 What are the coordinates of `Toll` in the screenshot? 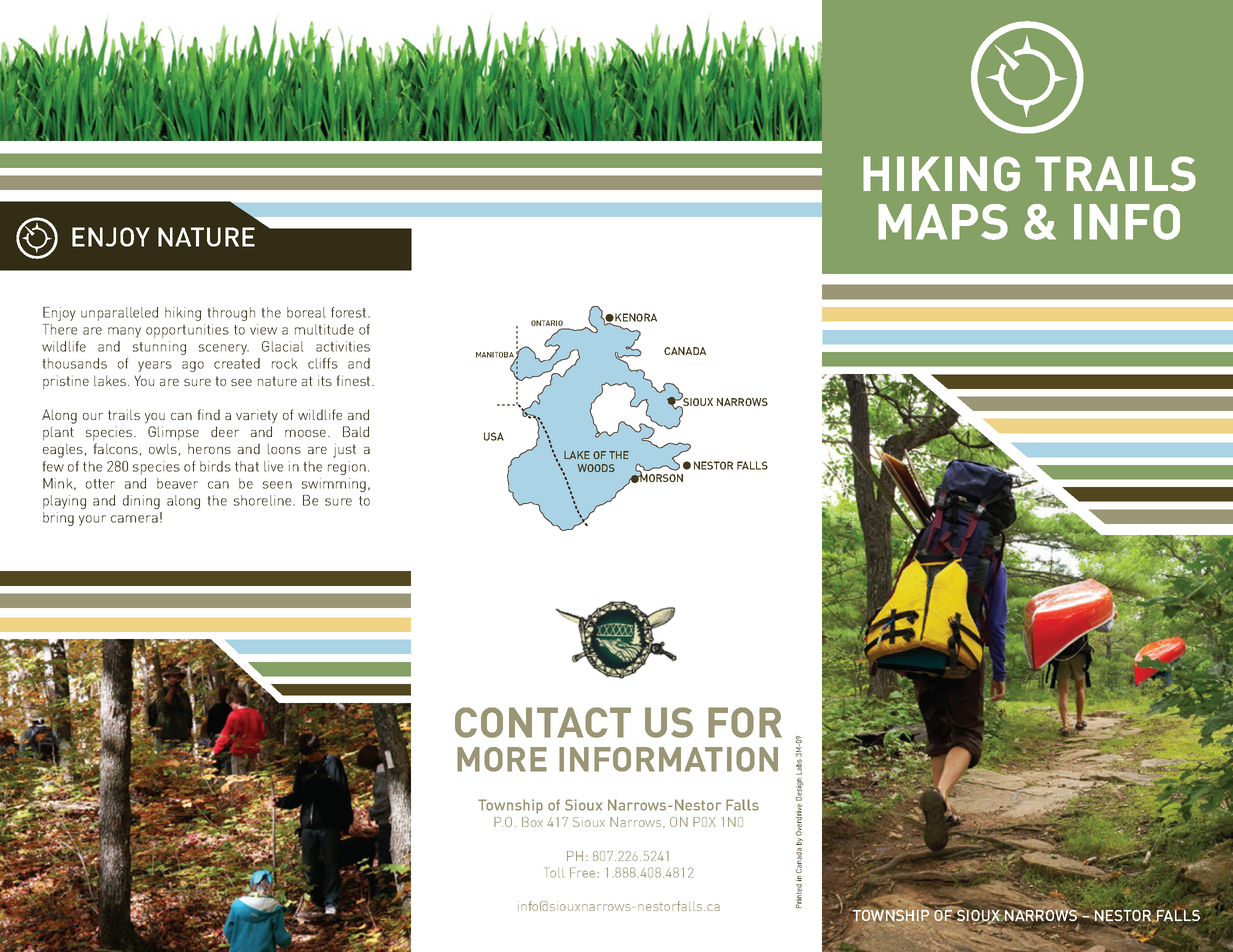 It's located at (554, 872).
